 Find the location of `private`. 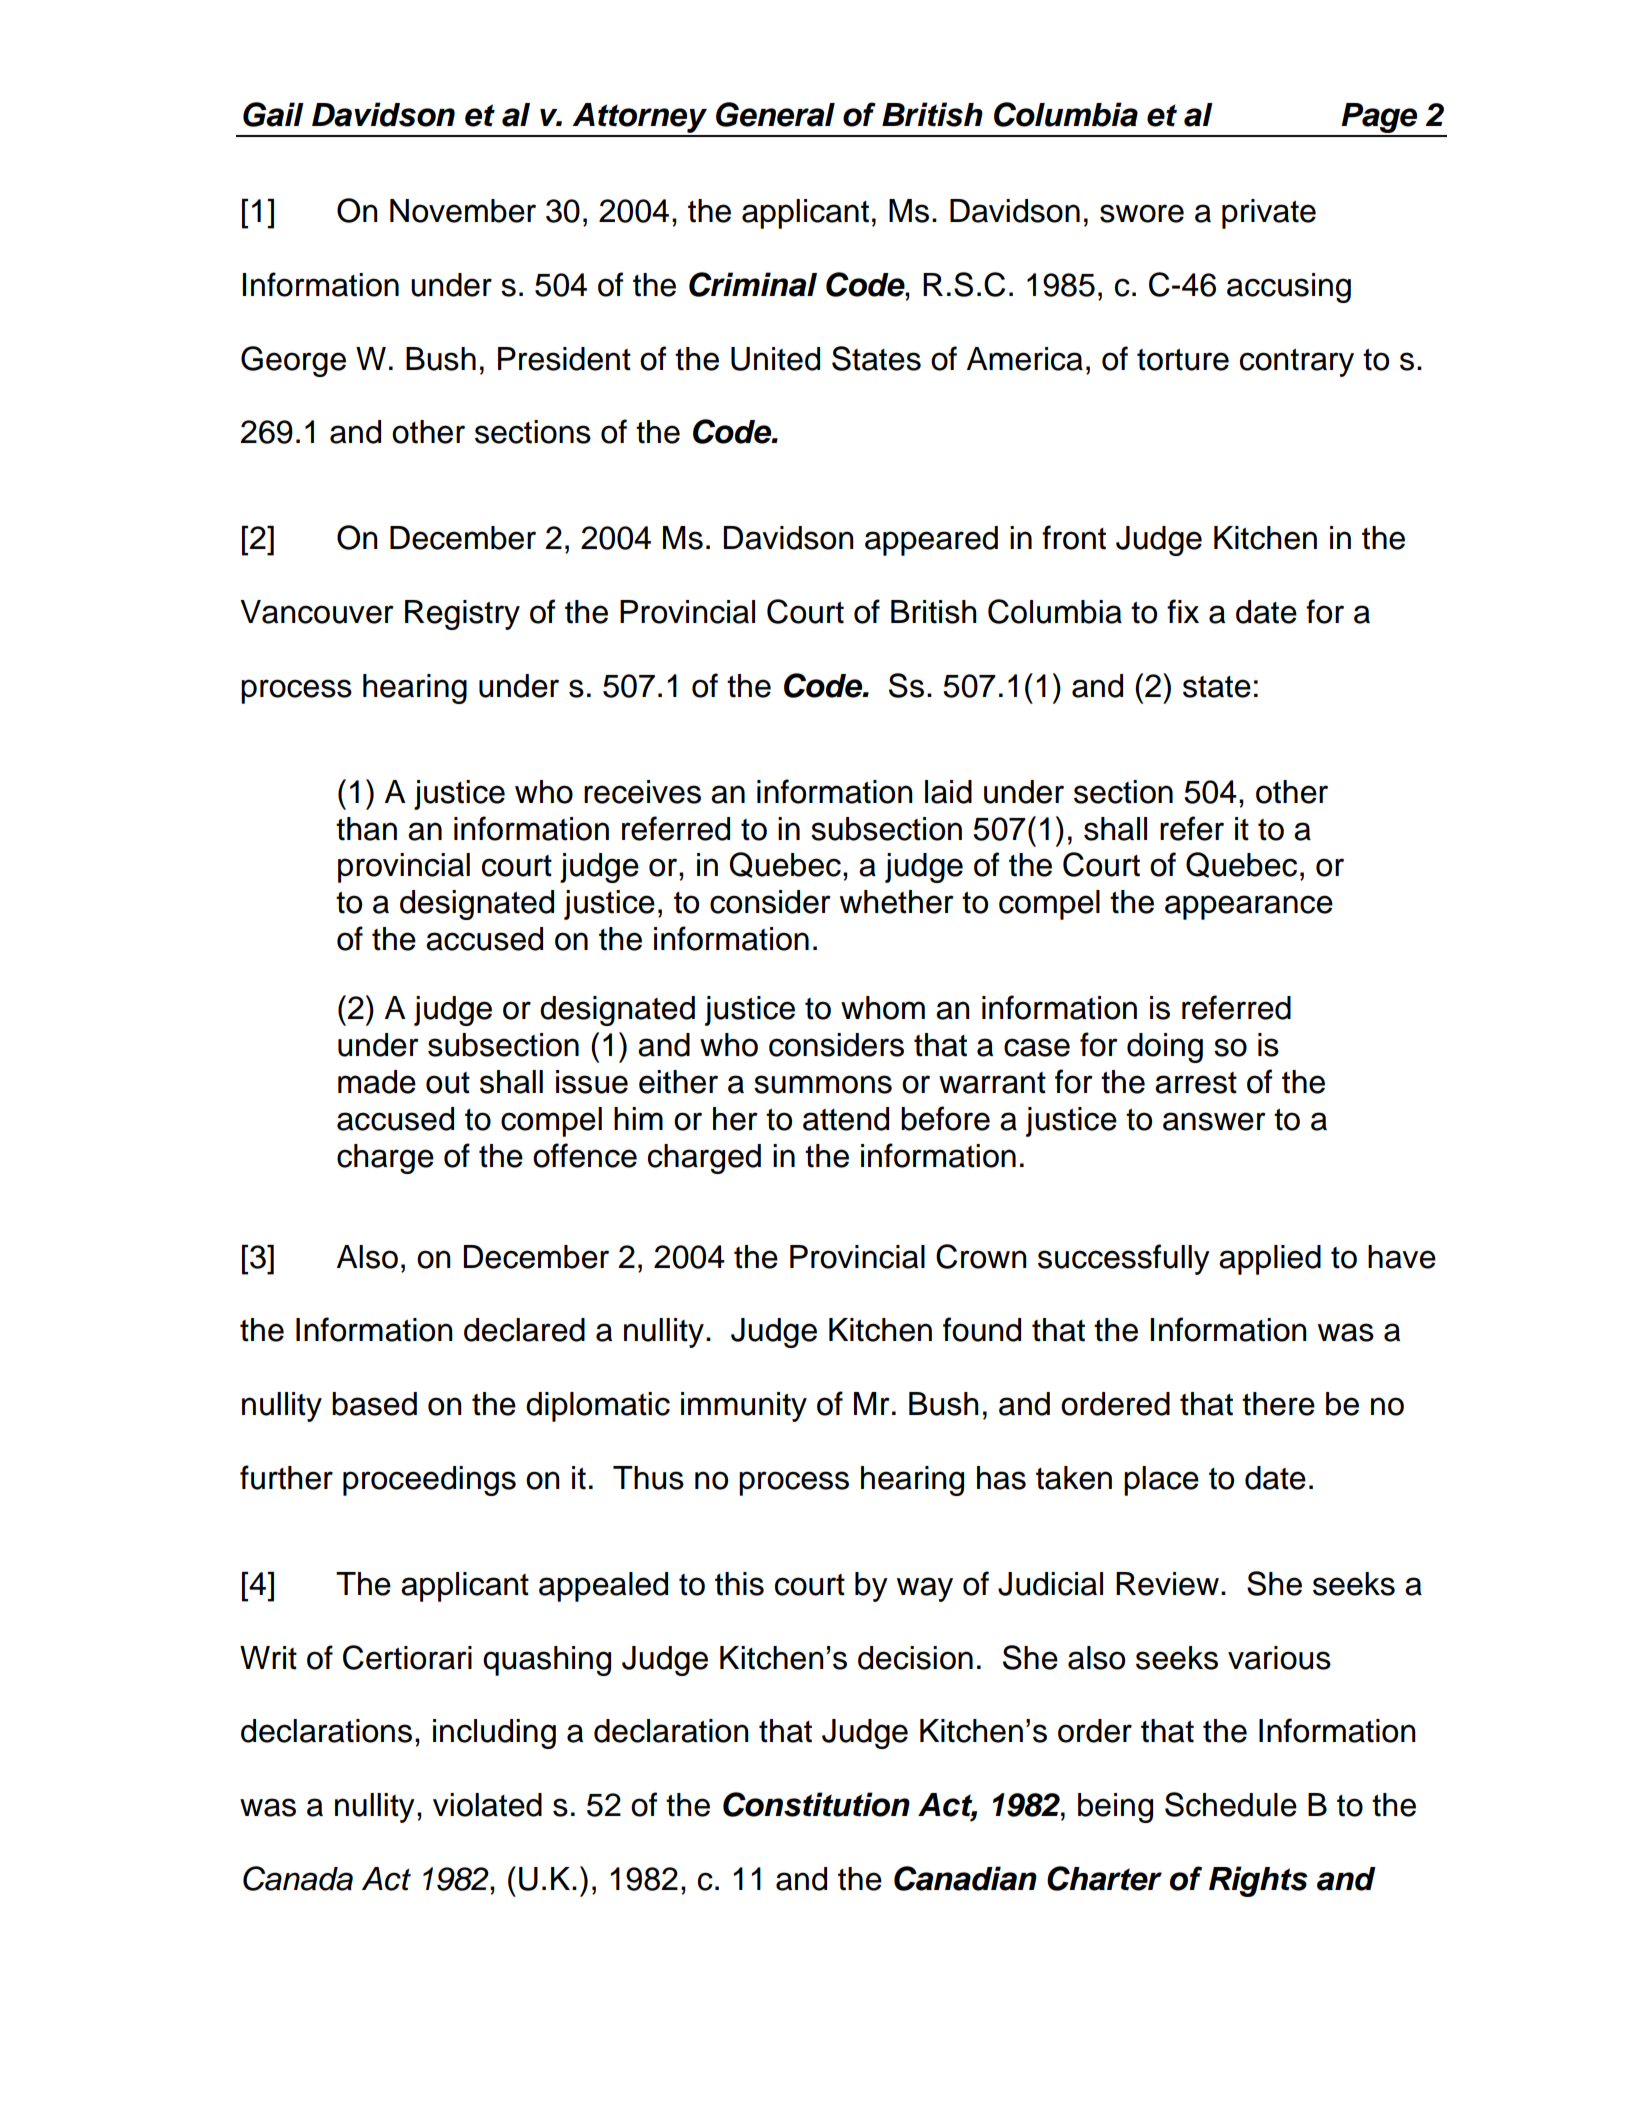

private is located at coordinates (1269, 214).
